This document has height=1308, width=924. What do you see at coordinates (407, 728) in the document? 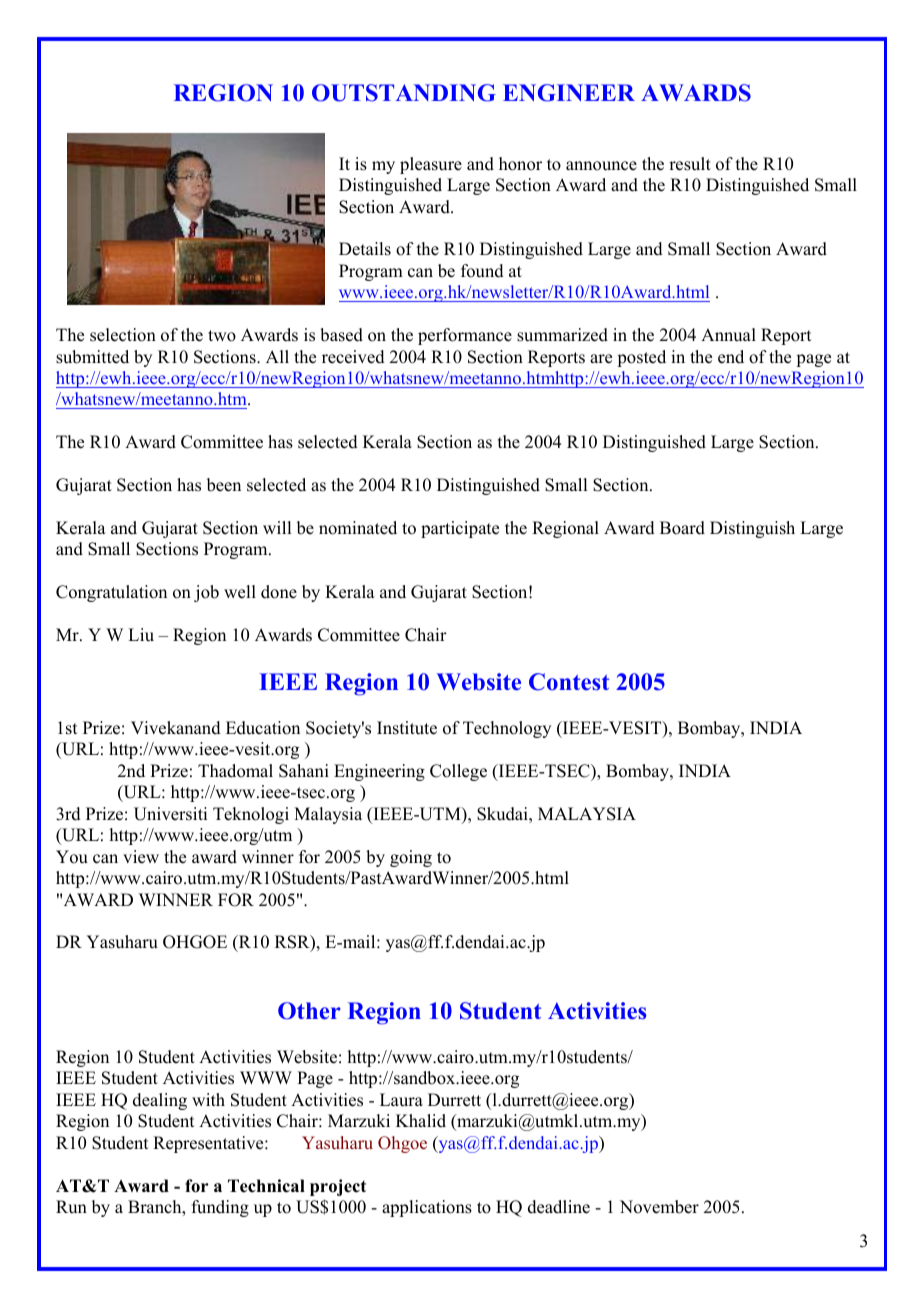
I see `Institute` at bounding box center [407, 728].
